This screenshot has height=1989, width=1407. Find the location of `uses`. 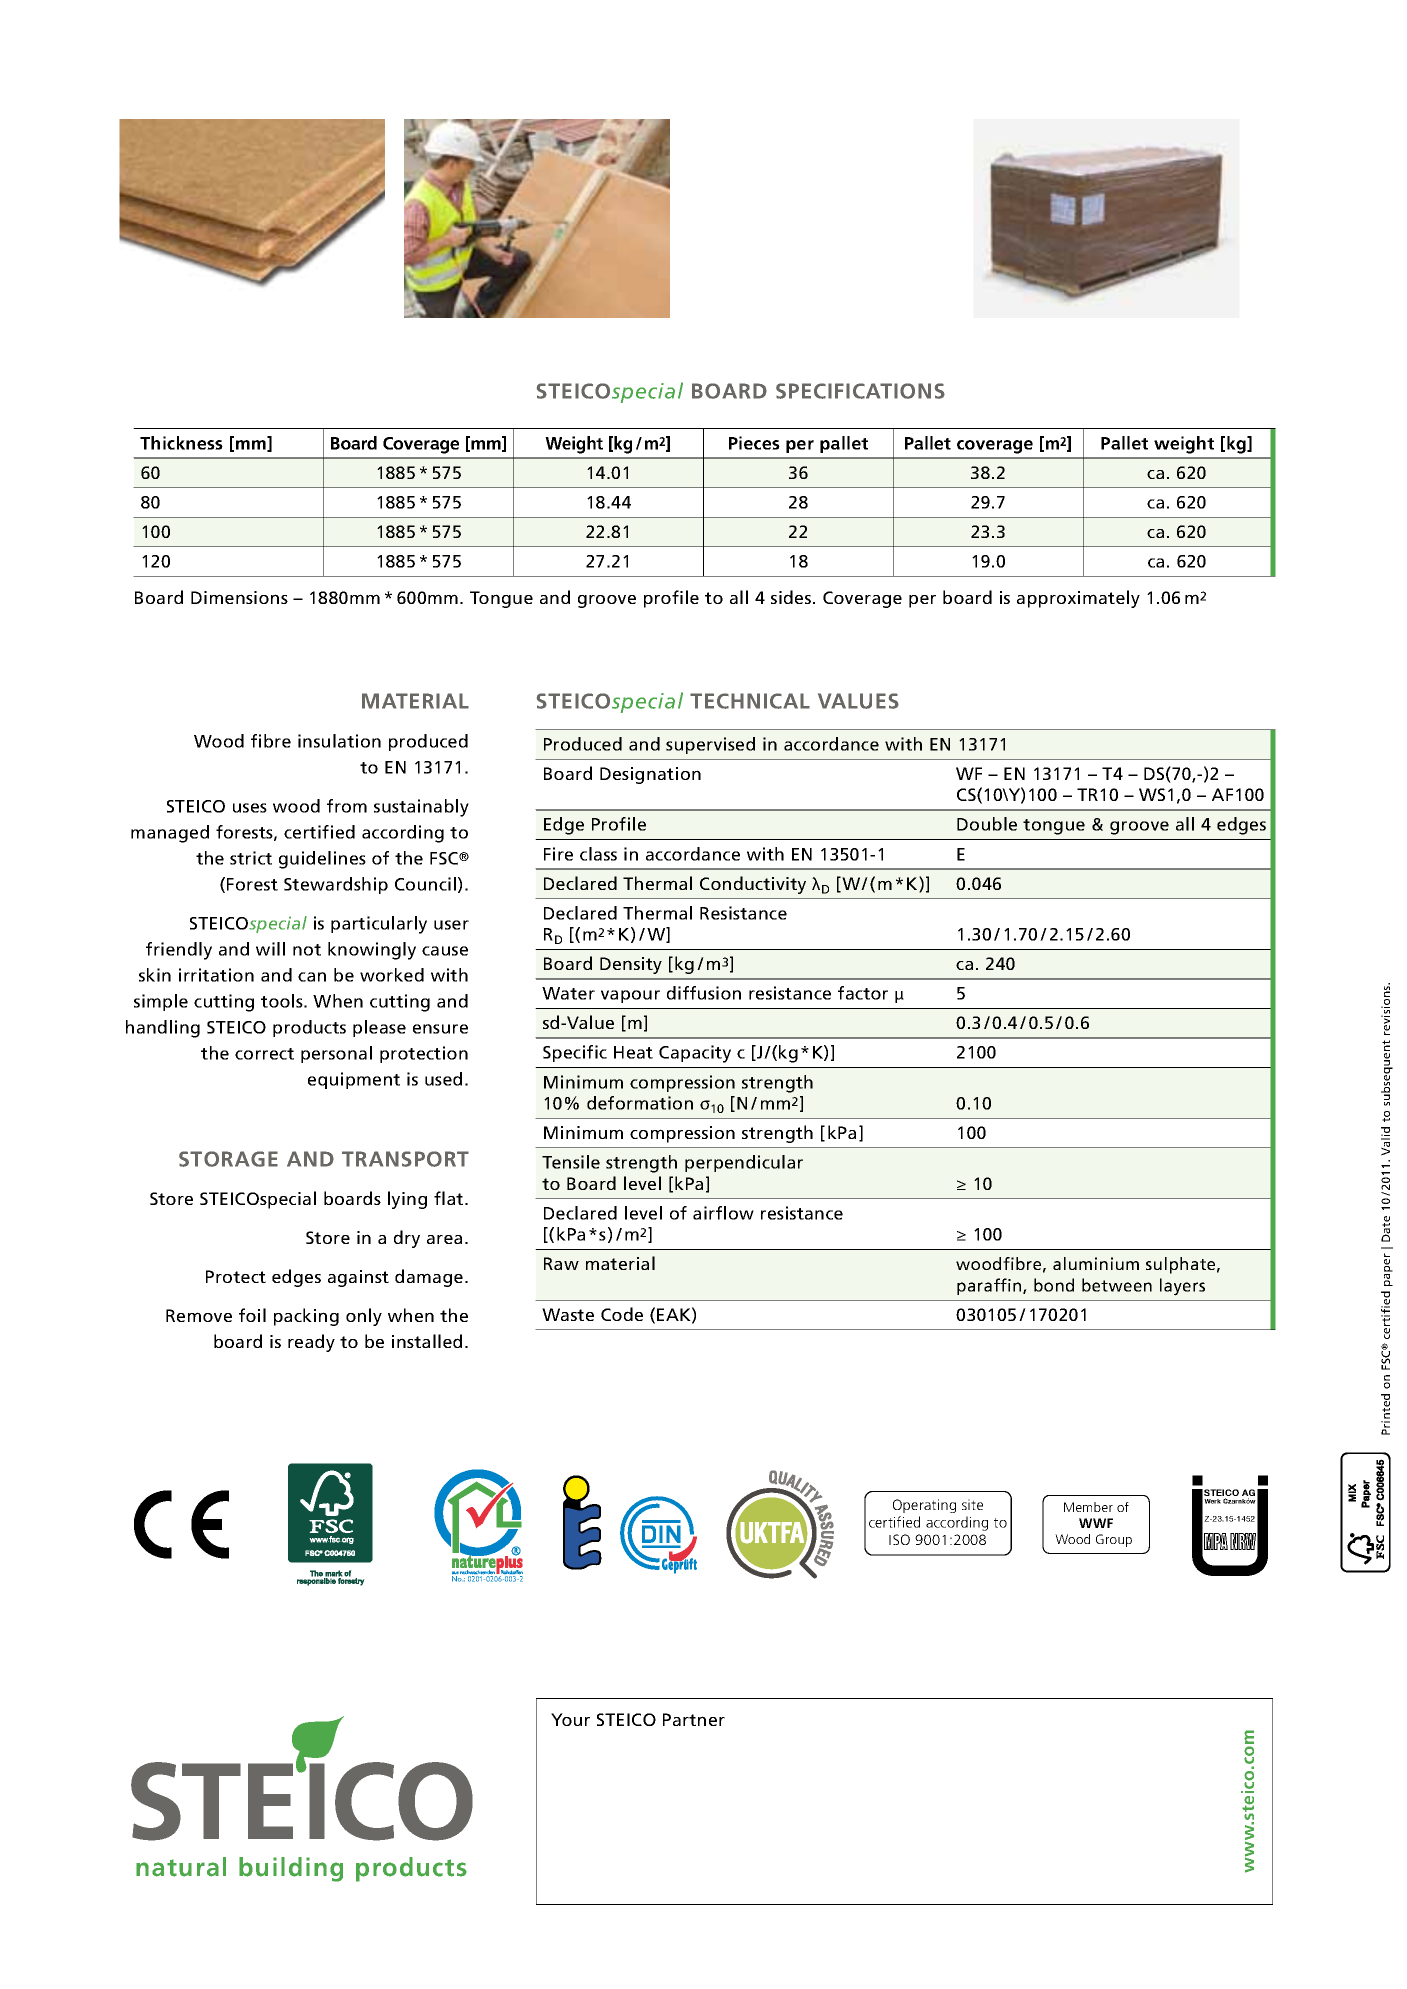

uses is located at coordinates (250, 808).
